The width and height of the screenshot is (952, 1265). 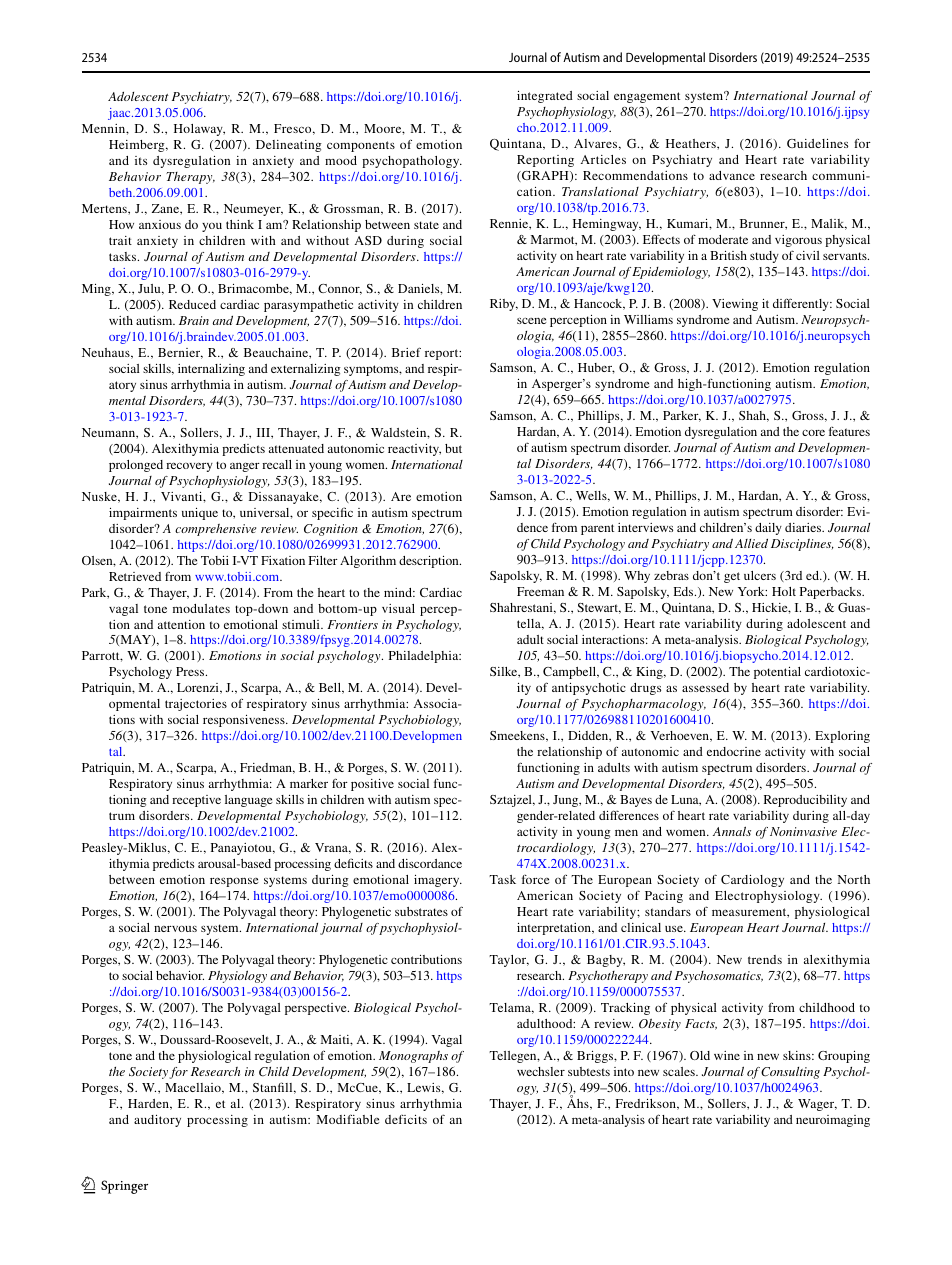 I want to click on Holt, so click(x=784, y=591).
